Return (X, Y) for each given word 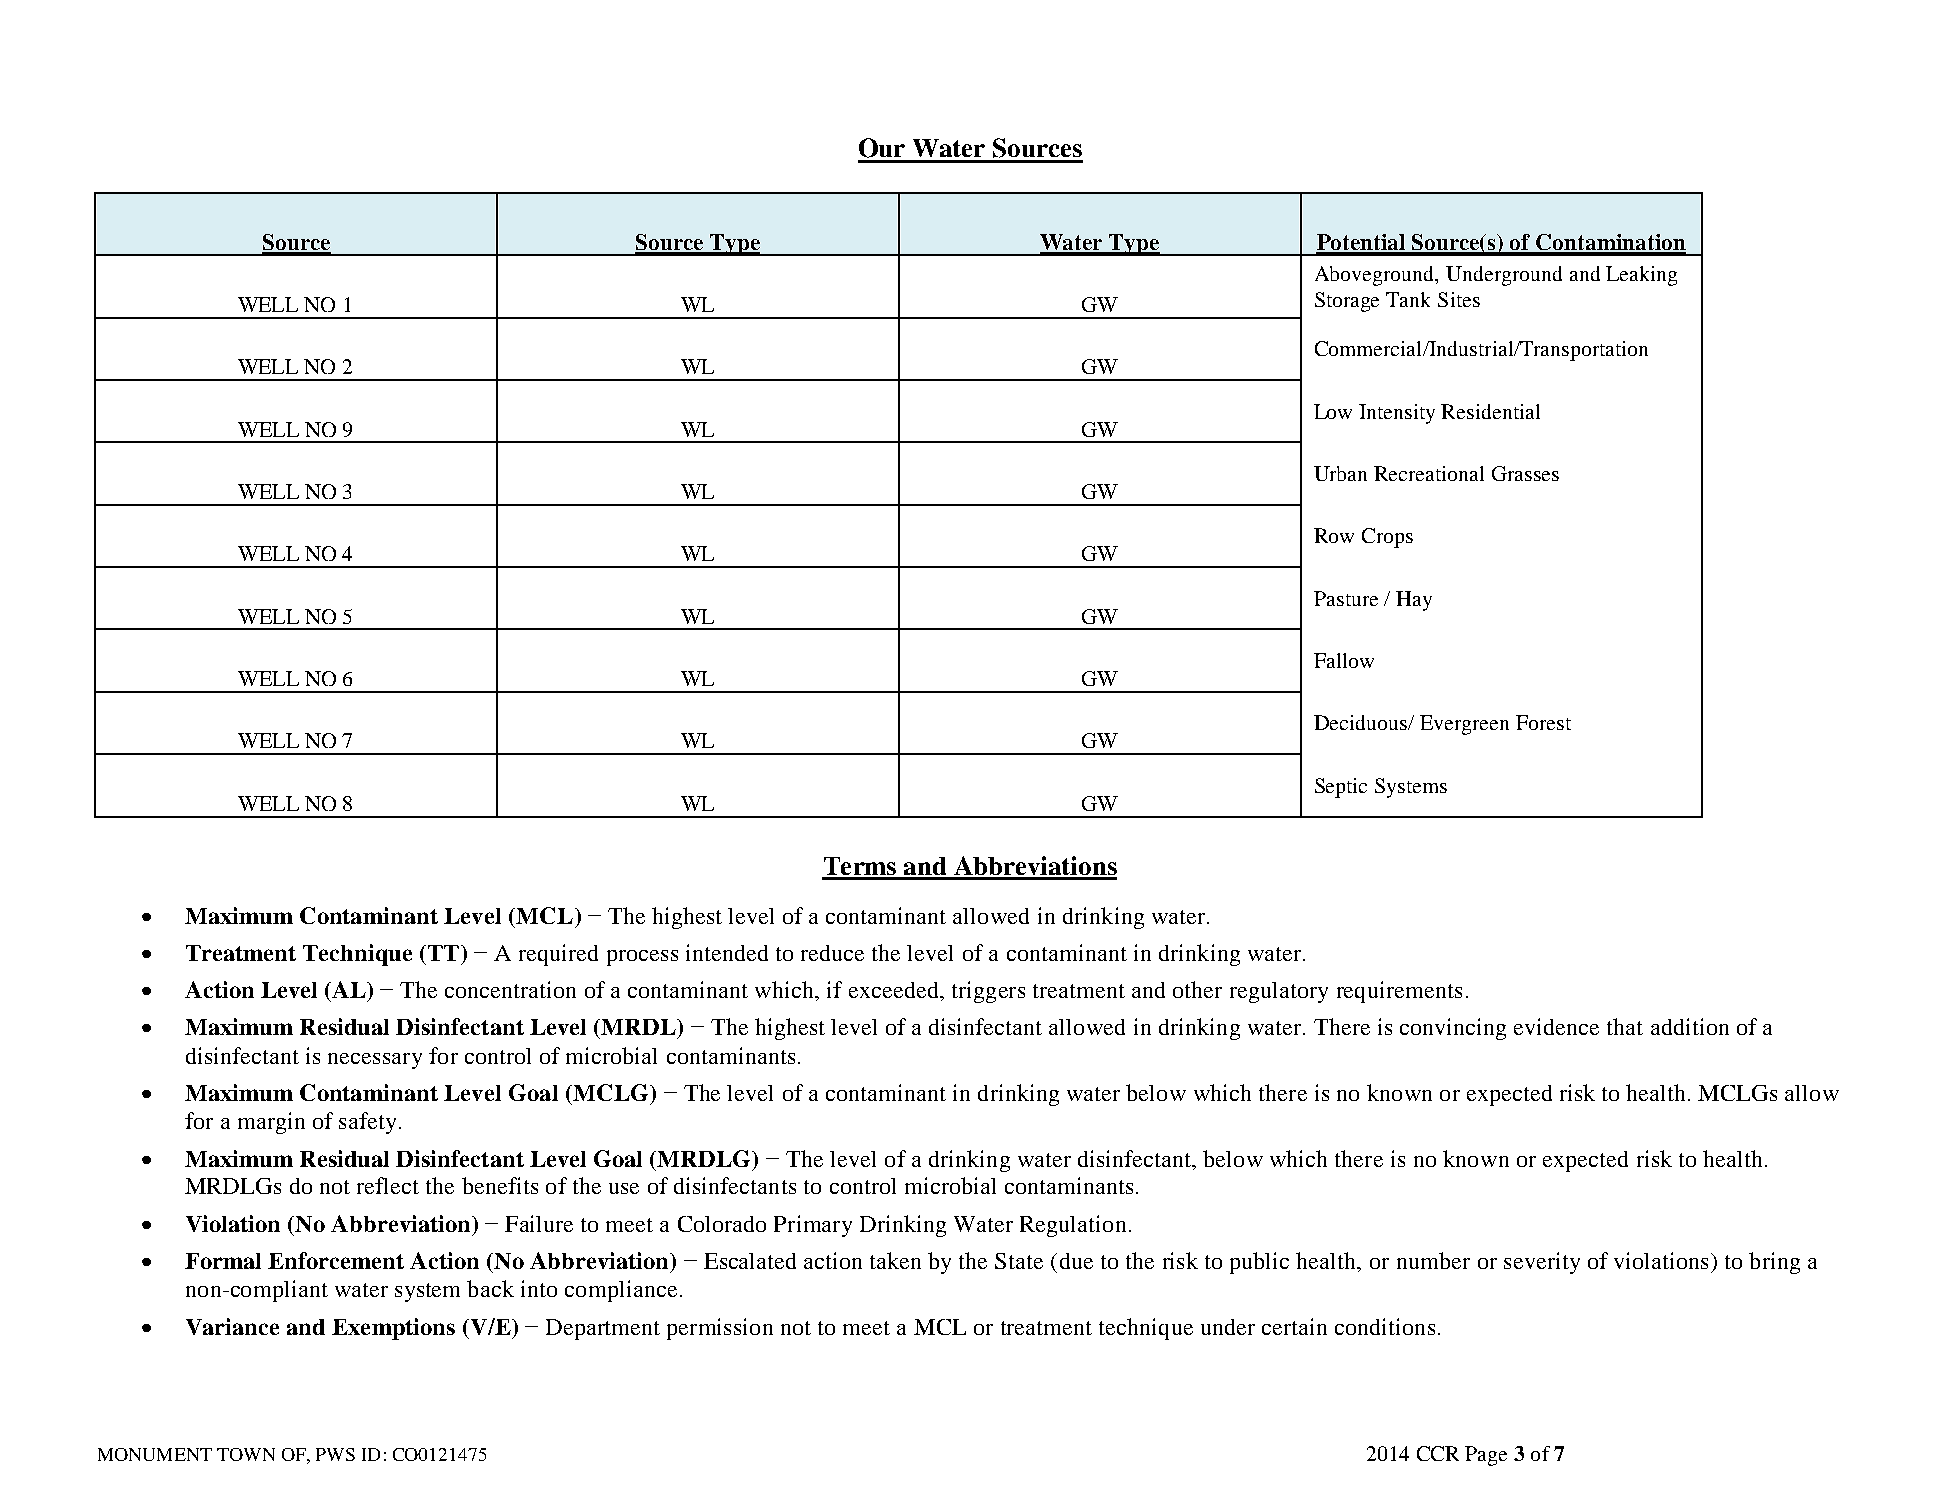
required (558, 955)
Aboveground (1376, 276)
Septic (1341, 788)
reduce (832, 953)
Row (1334, 535)
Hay (1414, 601)
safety (367, 1123)
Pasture (1346, 598)
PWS (335, 1454)
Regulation (1073, 1226)
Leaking (1641, 276)
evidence (1556, 1026)
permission (720, 1329)
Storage (1347, 302)
